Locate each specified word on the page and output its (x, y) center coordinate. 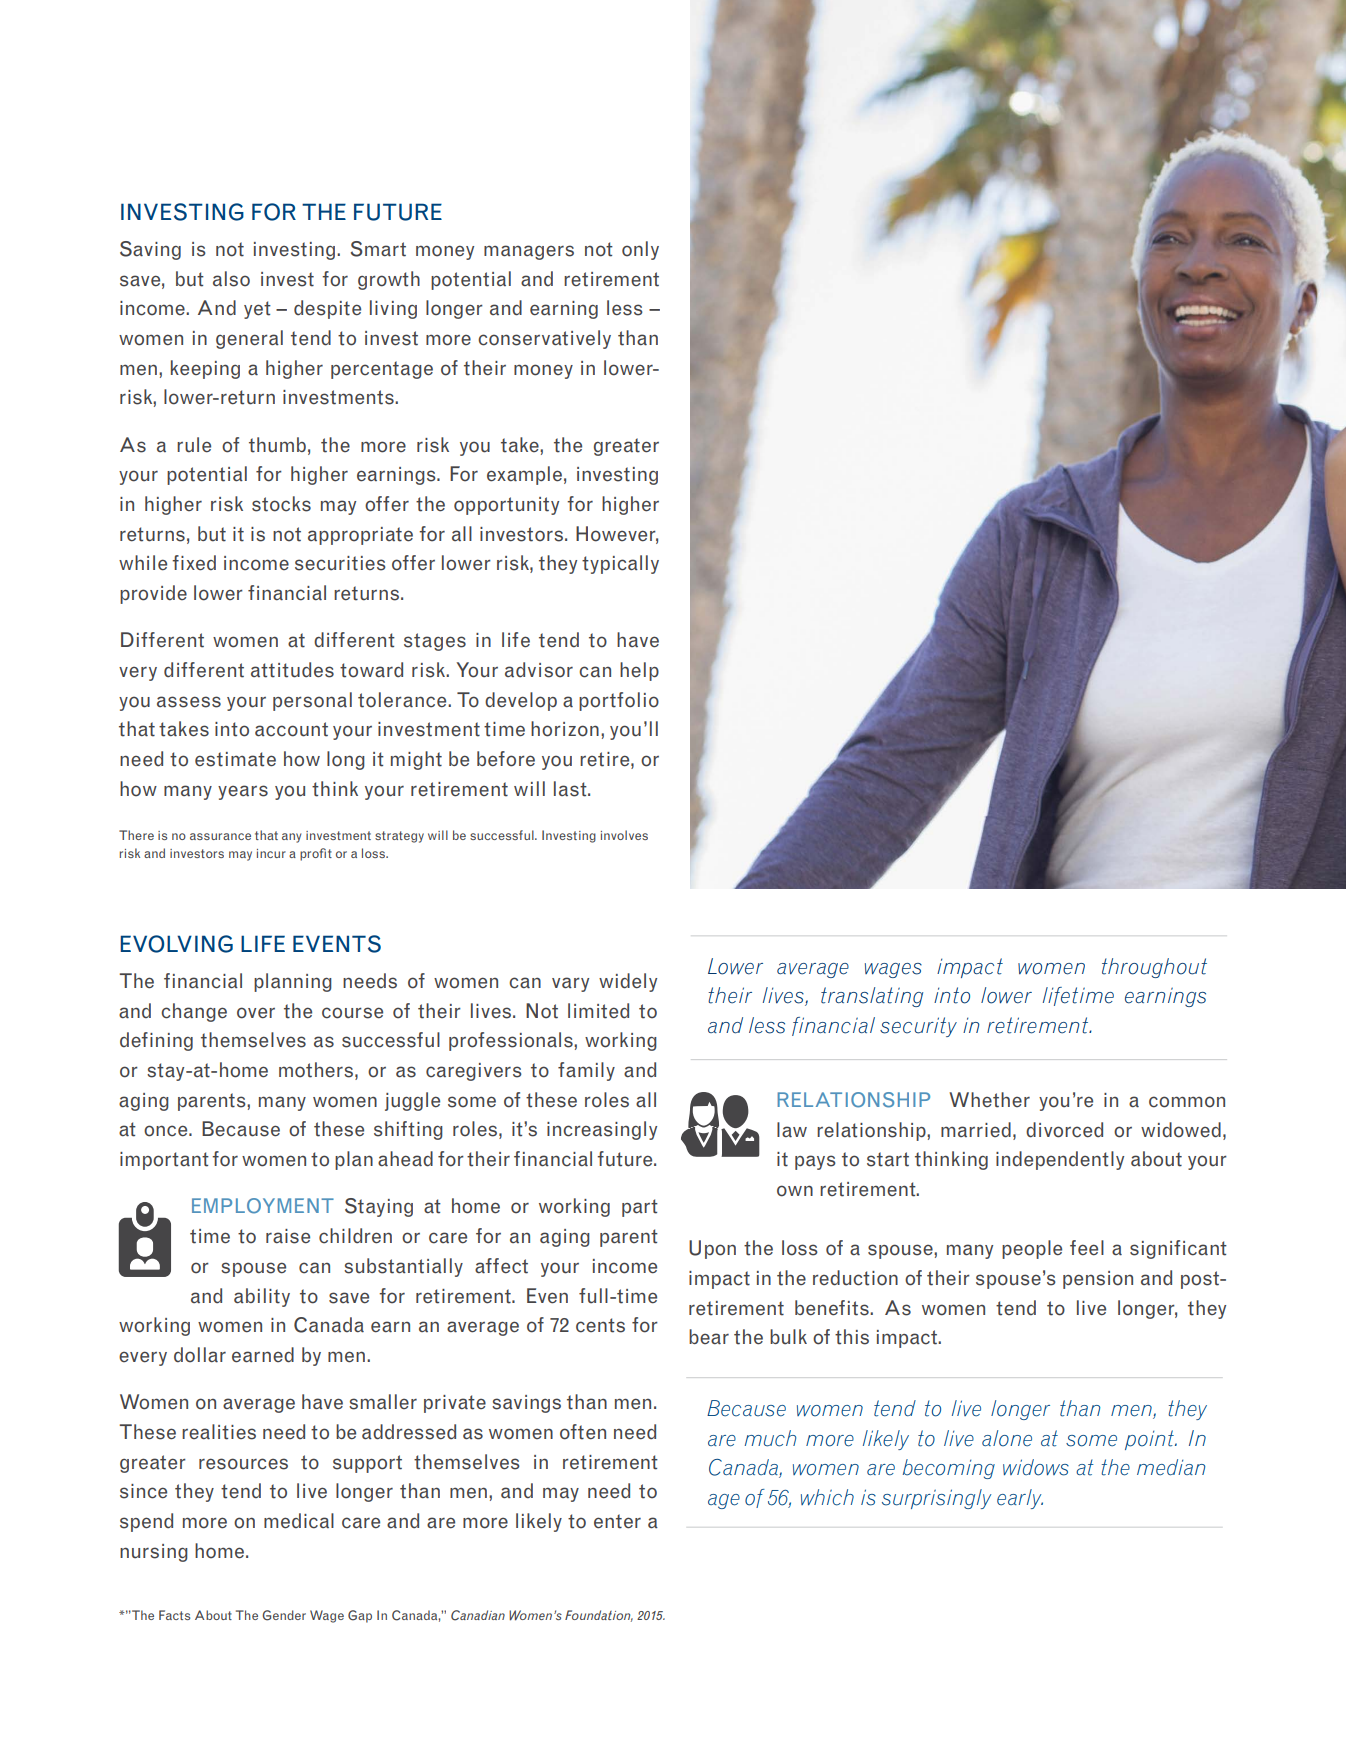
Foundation (599, 1616)
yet (257, 310)
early (1020, 1499)
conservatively (544, 339)
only (640, 250)
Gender (284, 1615)
